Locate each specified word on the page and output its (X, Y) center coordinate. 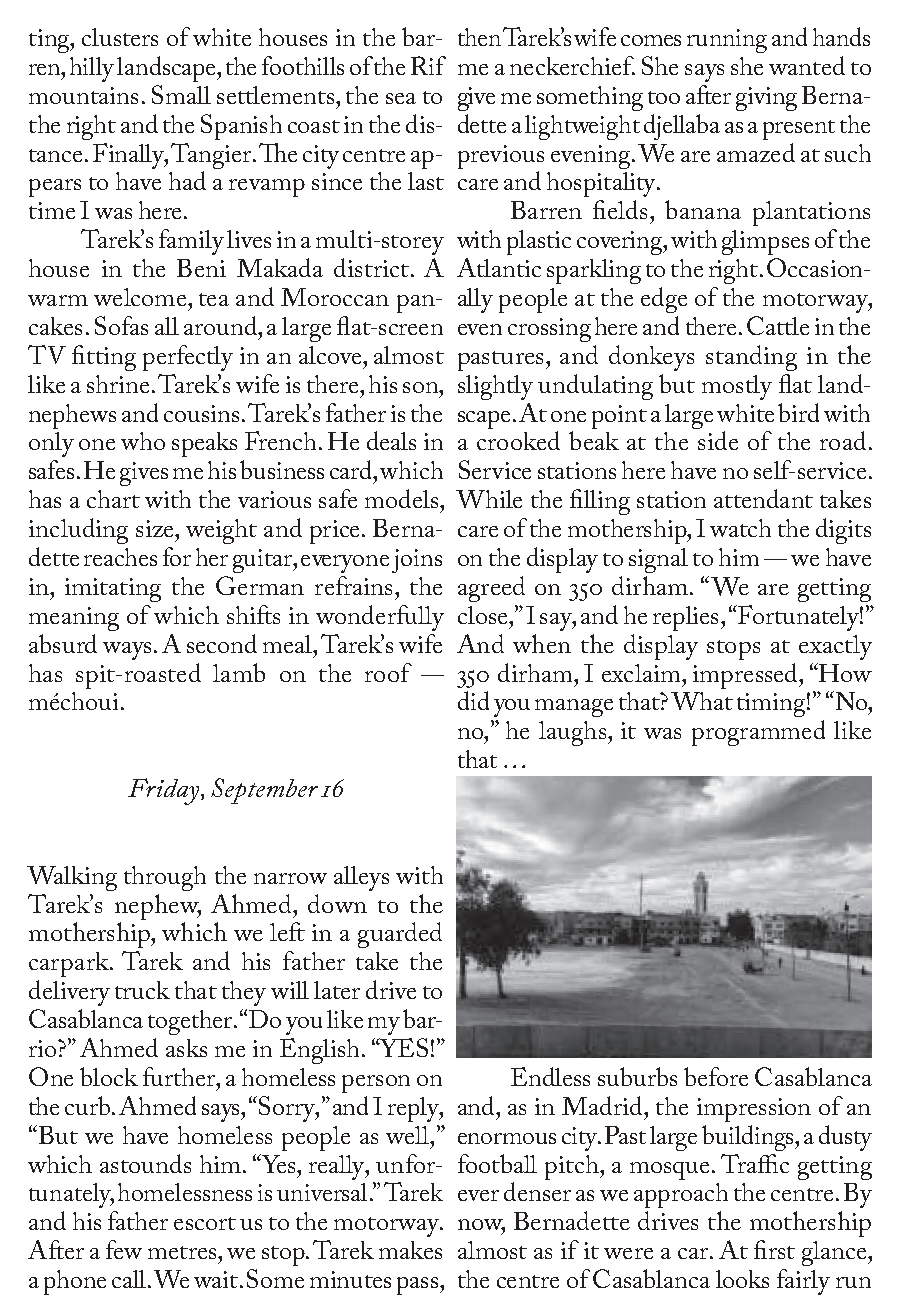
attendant (763, 498)
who (143, 441)
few (124, 1249)
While (489, 499)
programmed (758, 733)
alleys (361, 878)
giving (766, 99)
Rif (428, 65)
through (165, 878)
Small (181, 94)
